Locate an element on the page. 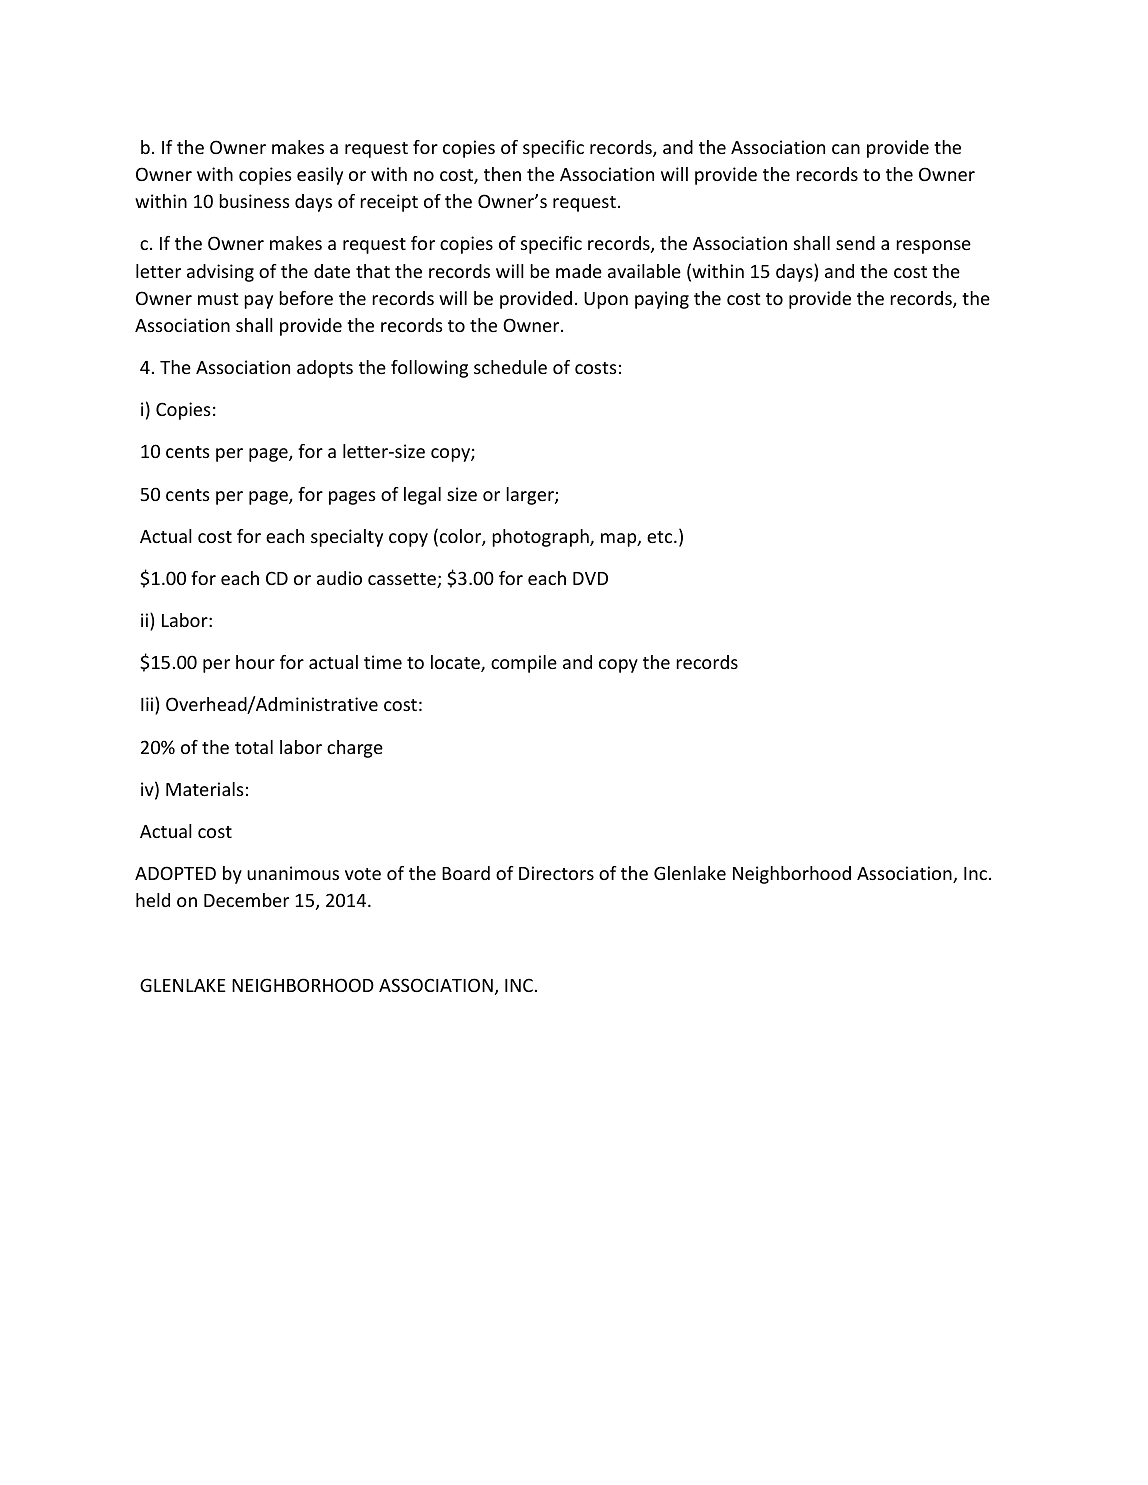  photograph is located at coordinates (541, 538).
